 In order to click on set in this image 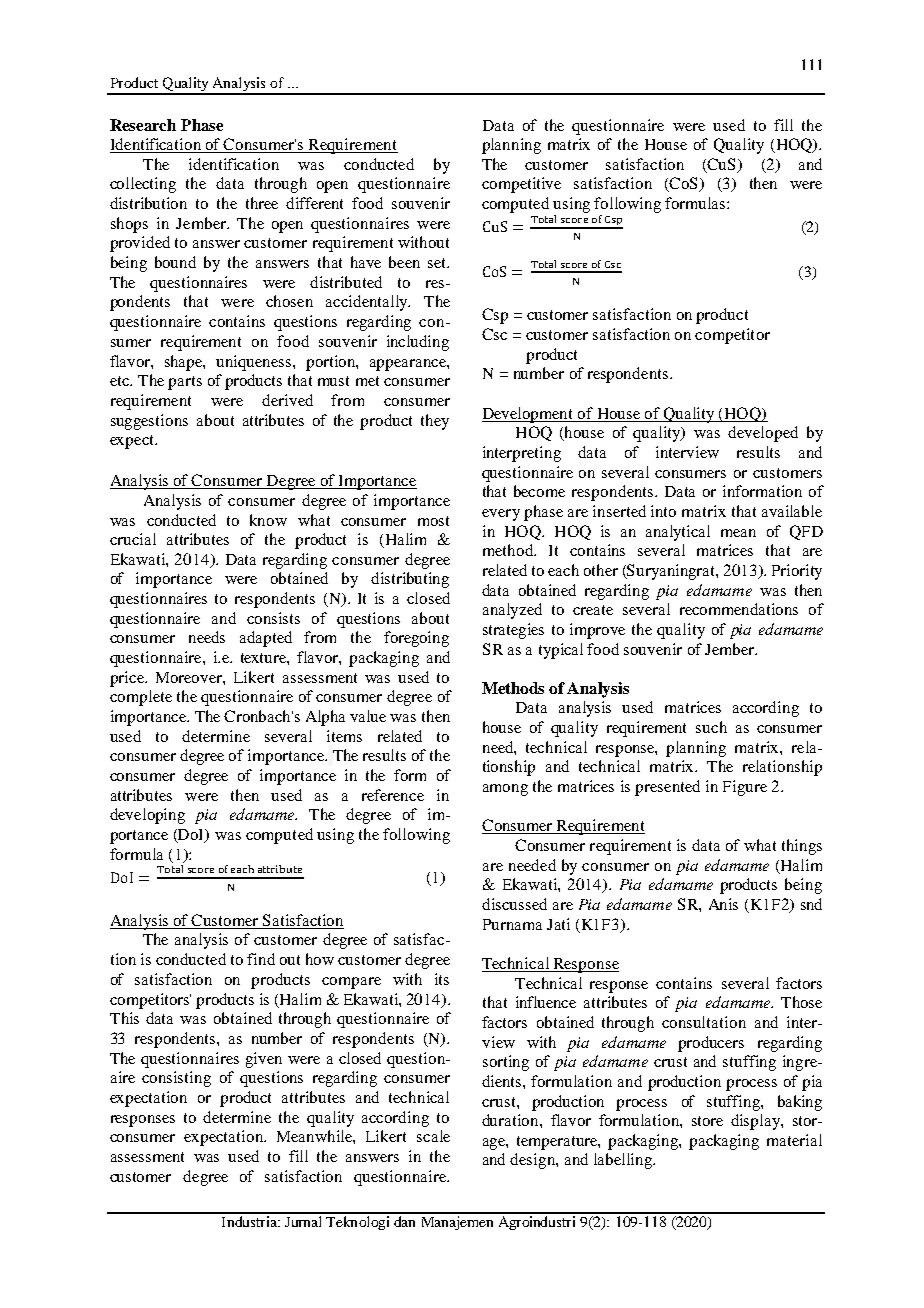, I will do `click(438, 263)`.
